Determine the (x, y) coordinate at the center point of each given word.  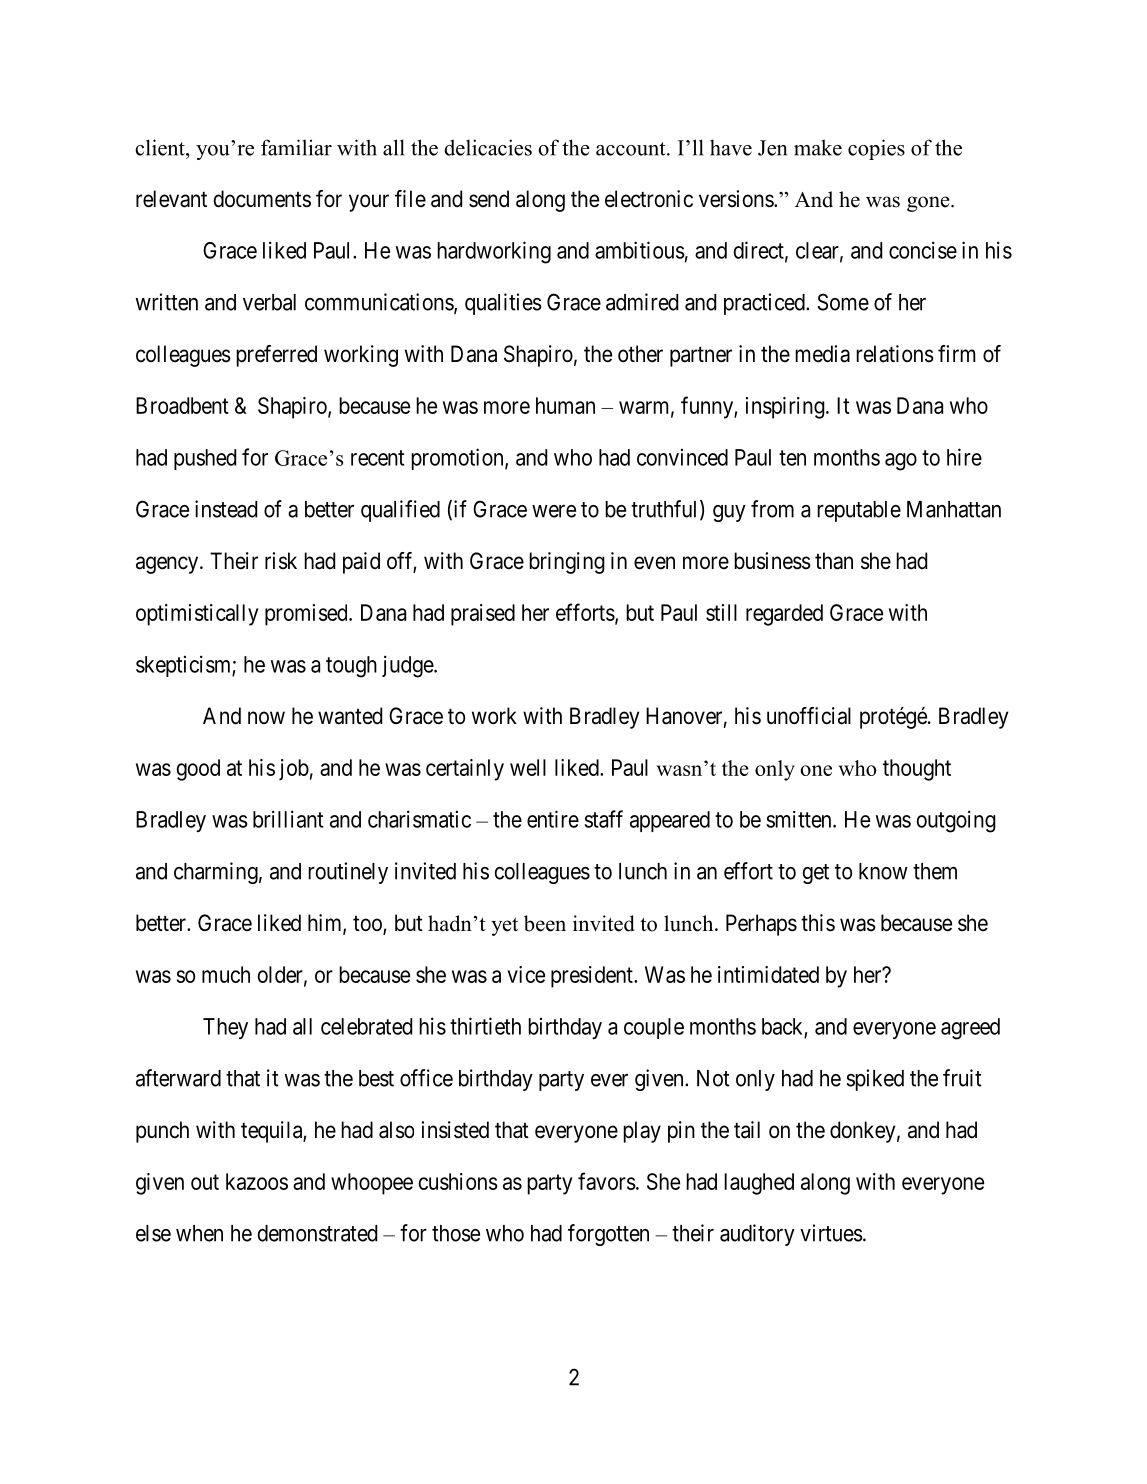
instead (226, 509)
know (883, 871)
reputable (859, 511)
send (489, 199)
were (554, 511)
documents (262, 199)
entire (553, 819)
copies (876, 149)
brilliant (288, 819)
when (199, 1233)
